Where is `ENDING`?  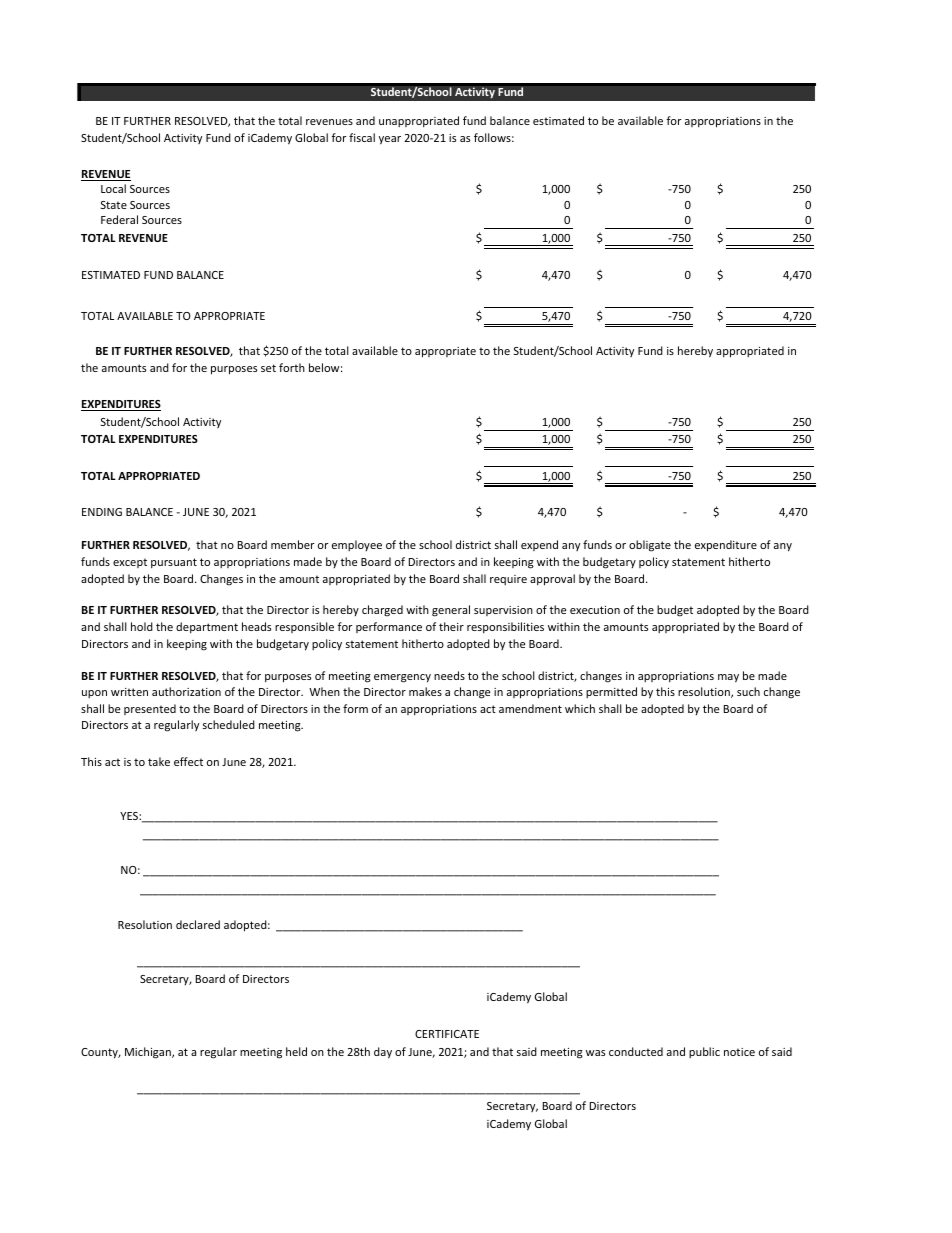
ENDING is located at coordinates (102, 512).
